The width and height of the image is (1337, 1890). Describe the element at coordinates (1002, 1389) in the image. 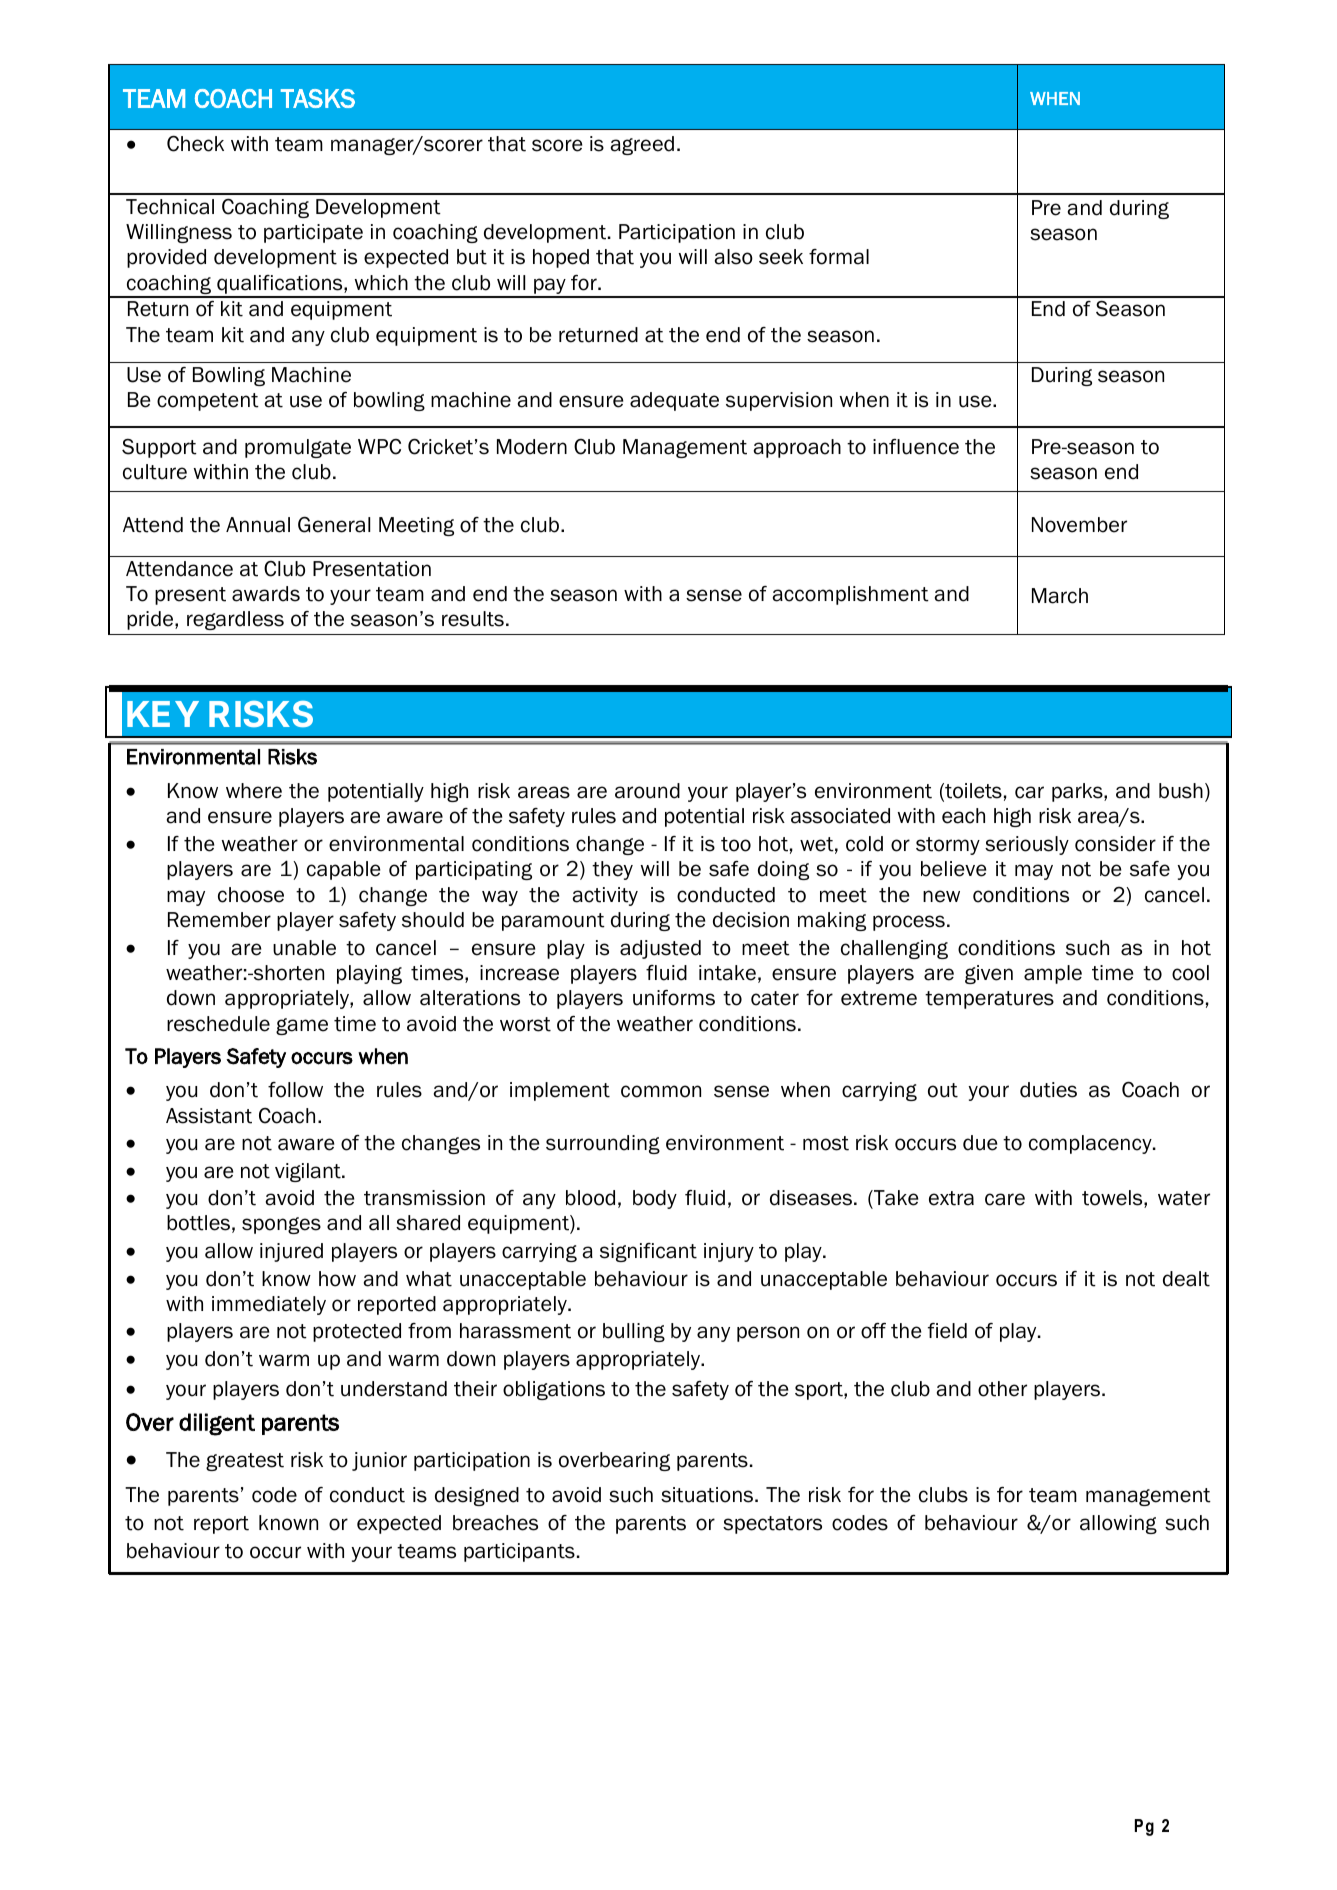

I see `other` at that location.
